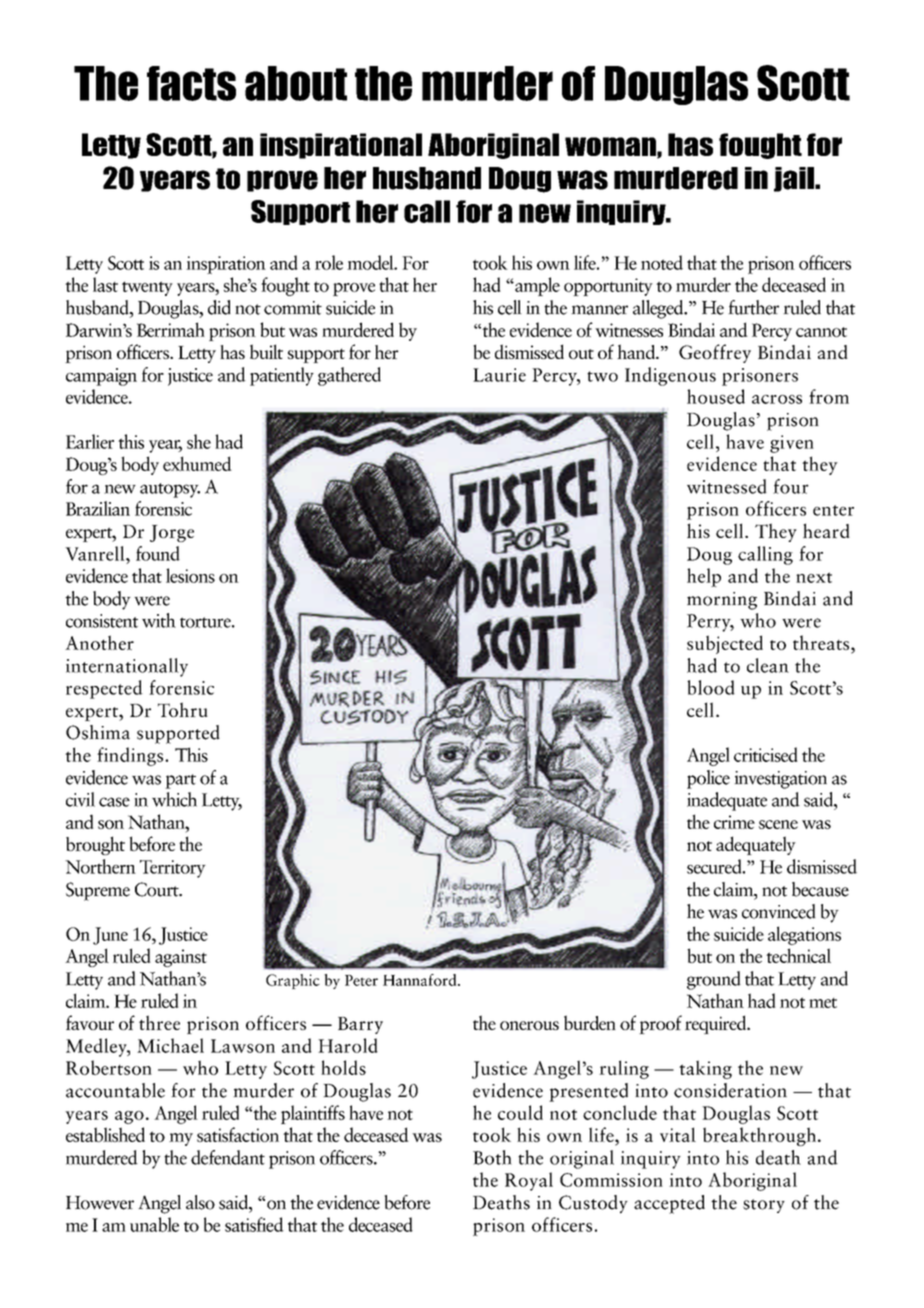 The width and height of the screenshot is (924, 1308). I want to click on crime, so click(734, 822).
